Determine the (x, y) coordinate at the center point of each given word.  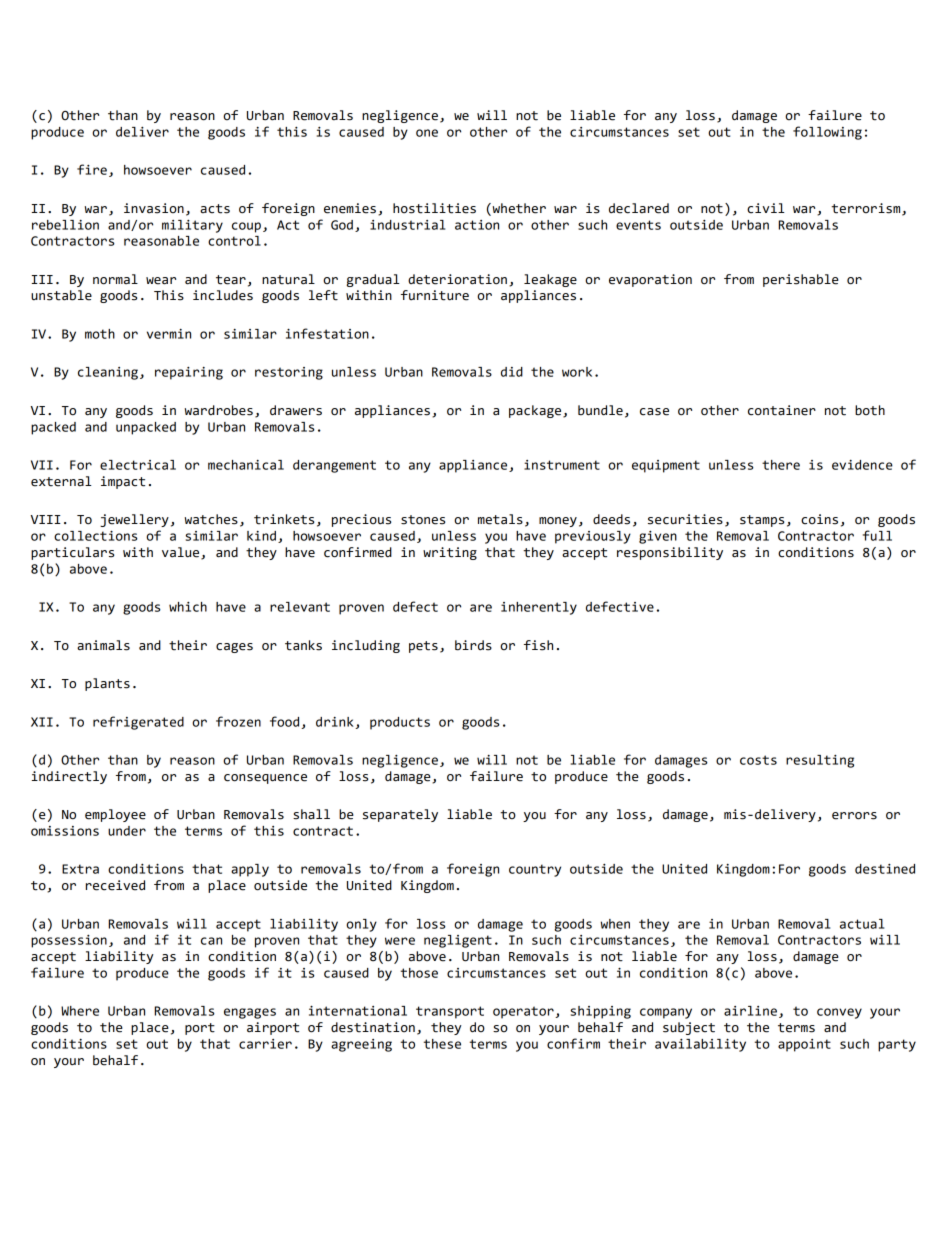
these (442, 1044)
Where (80, 1011)
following (827, 133)
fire (92, 169)
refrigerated (138, 723)
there (781, 465)
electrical (138, 465)
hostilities (434, 208)
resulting (820, 761)
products (400, 723)
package (536, 411)
